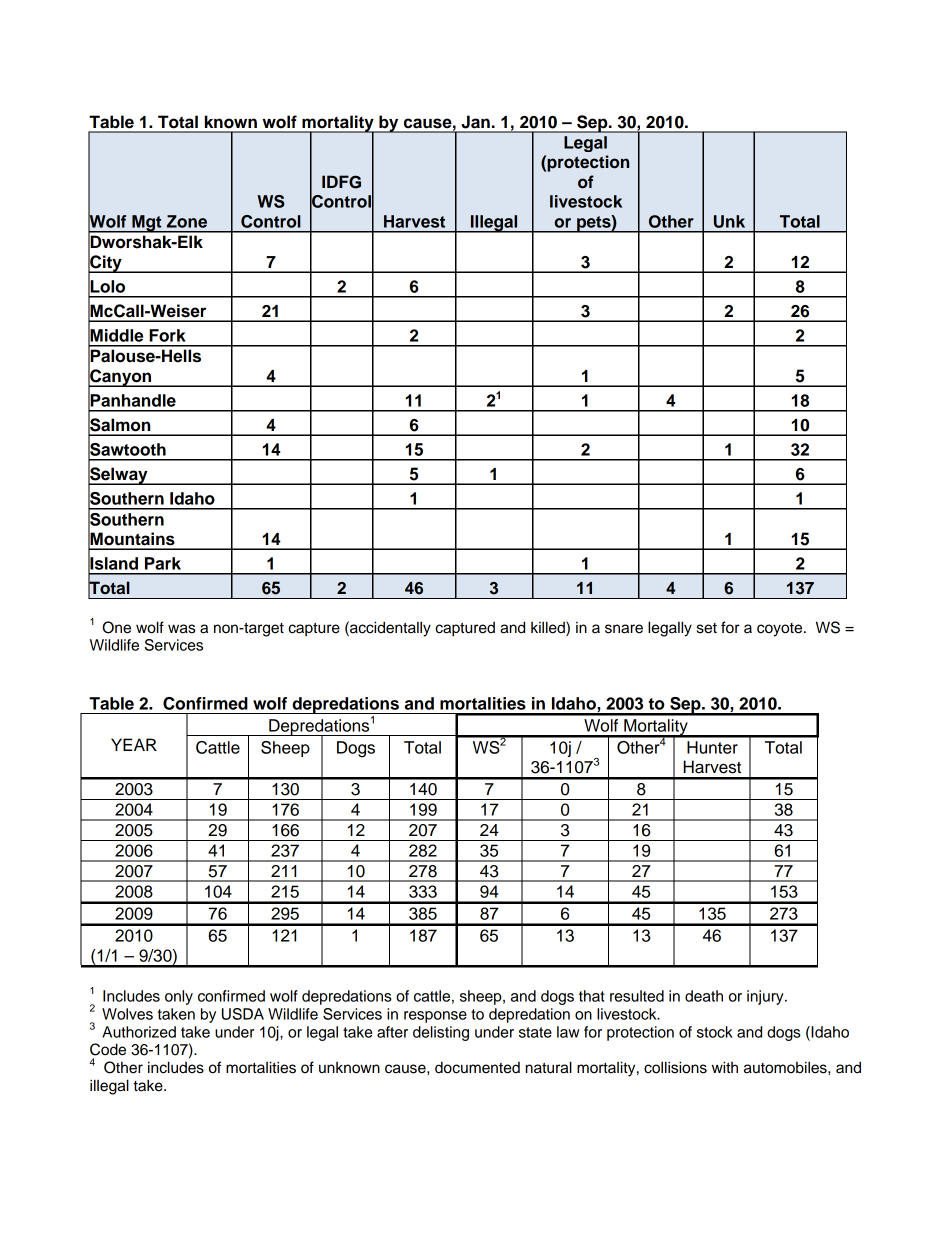  What do you see at coordinates (147, 224) in the document?
I see `Mgt` at bounding box center [147, 224].
